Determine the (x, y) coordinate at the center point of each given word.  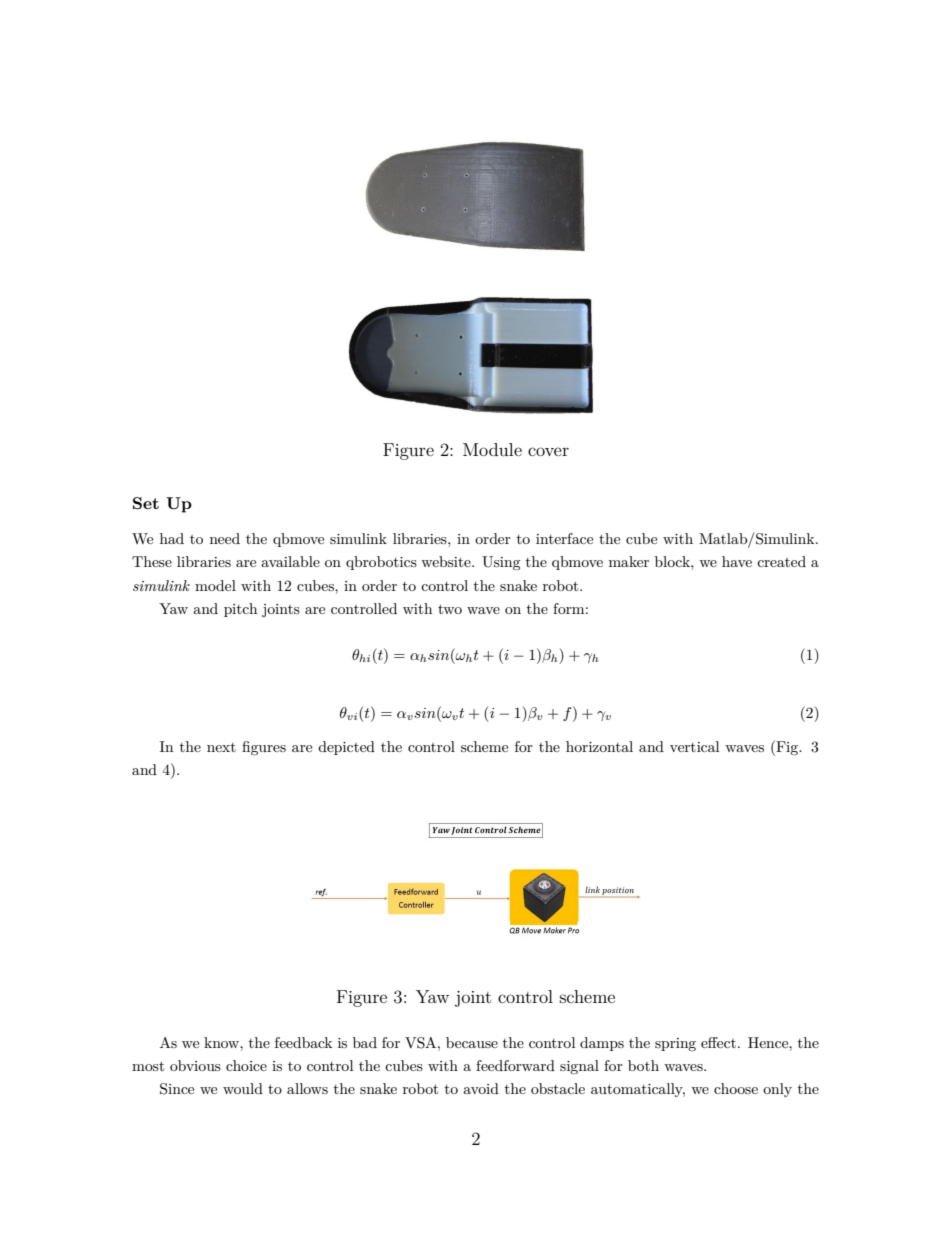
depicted (346, 748)
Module (492, 449)
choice (246, 1065)
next (221, 747)
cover (548, 451)
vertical (694, 746)
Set (146, 503)
